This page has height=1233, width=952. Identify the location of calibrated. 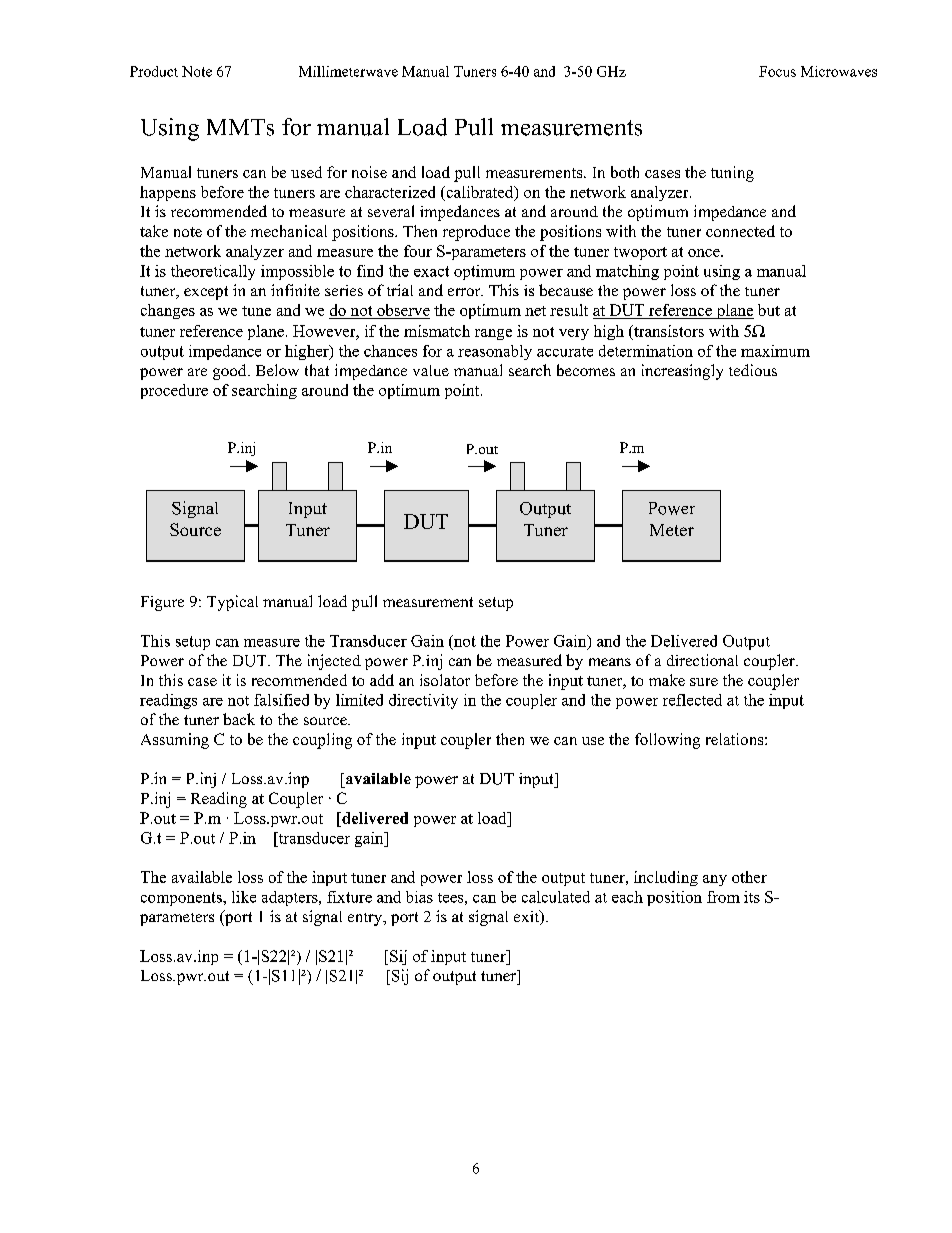
(480, 193).
